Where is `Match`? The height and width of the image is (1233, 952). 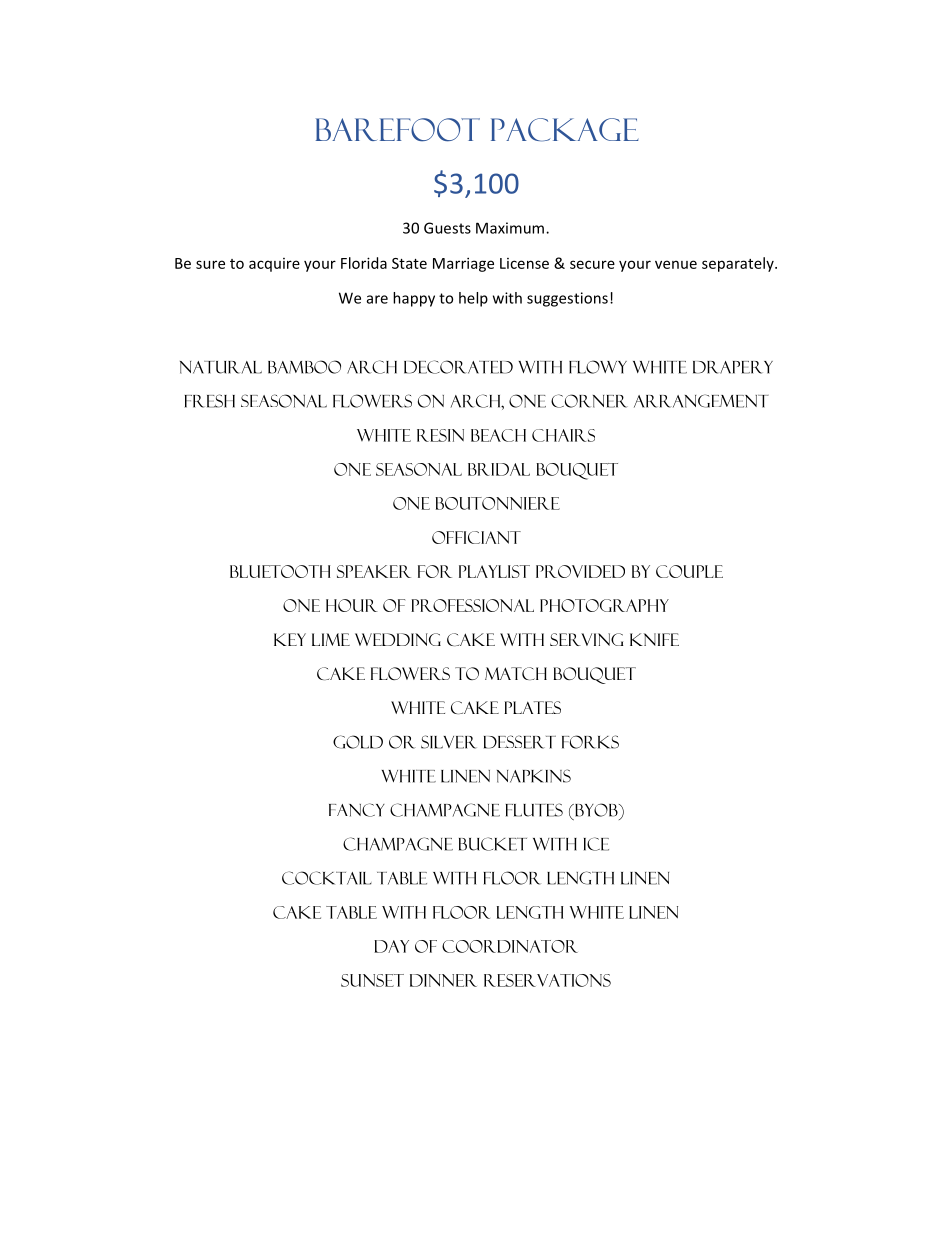 Match is located at coordinates (516, 673).
